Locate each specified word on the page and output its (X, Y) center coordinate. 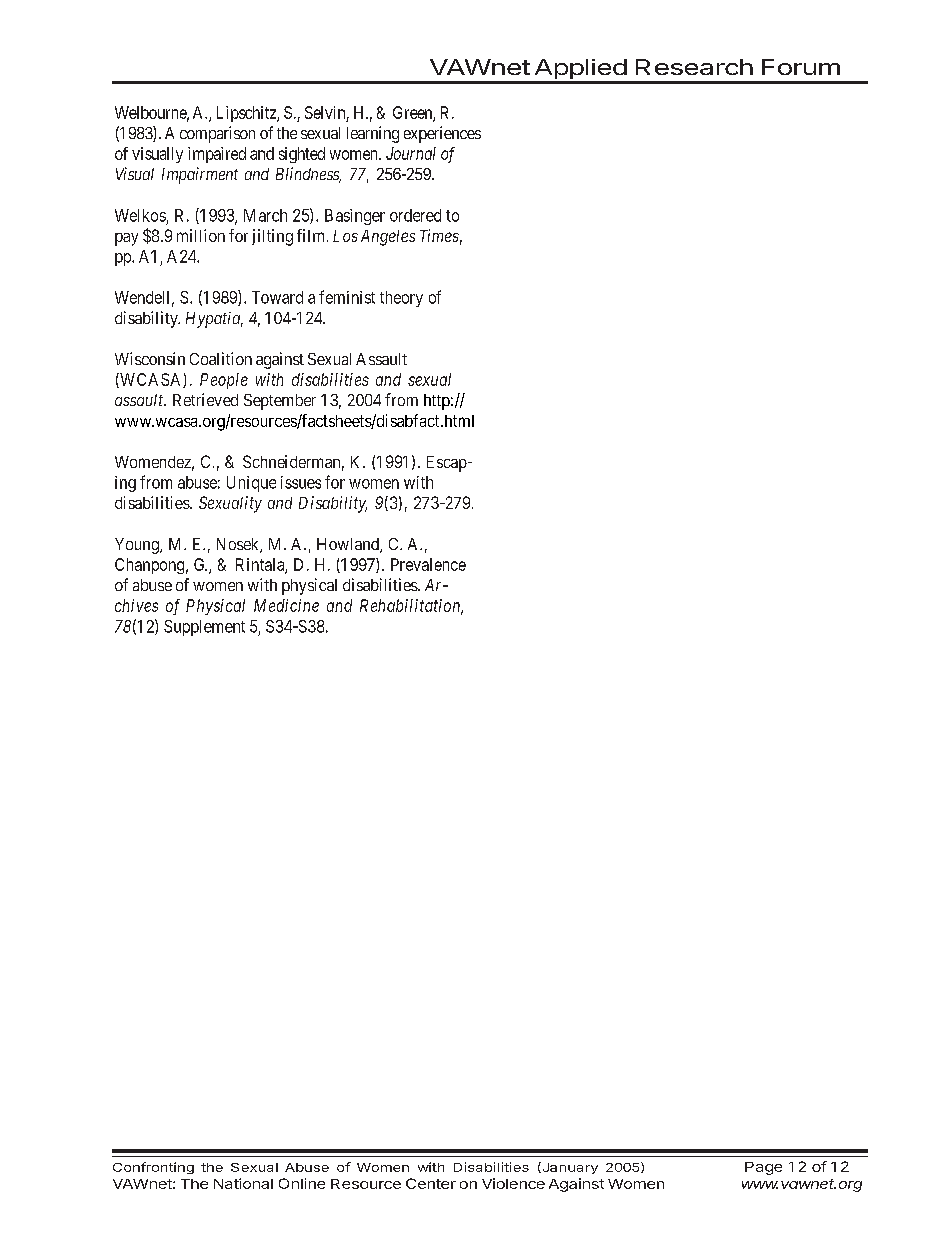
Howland (349, 545)
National (243, 1183)
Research (694, 67)
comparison (217, 134)
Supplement (204, 628)
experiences (442, 134)
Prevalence (428, 564)
